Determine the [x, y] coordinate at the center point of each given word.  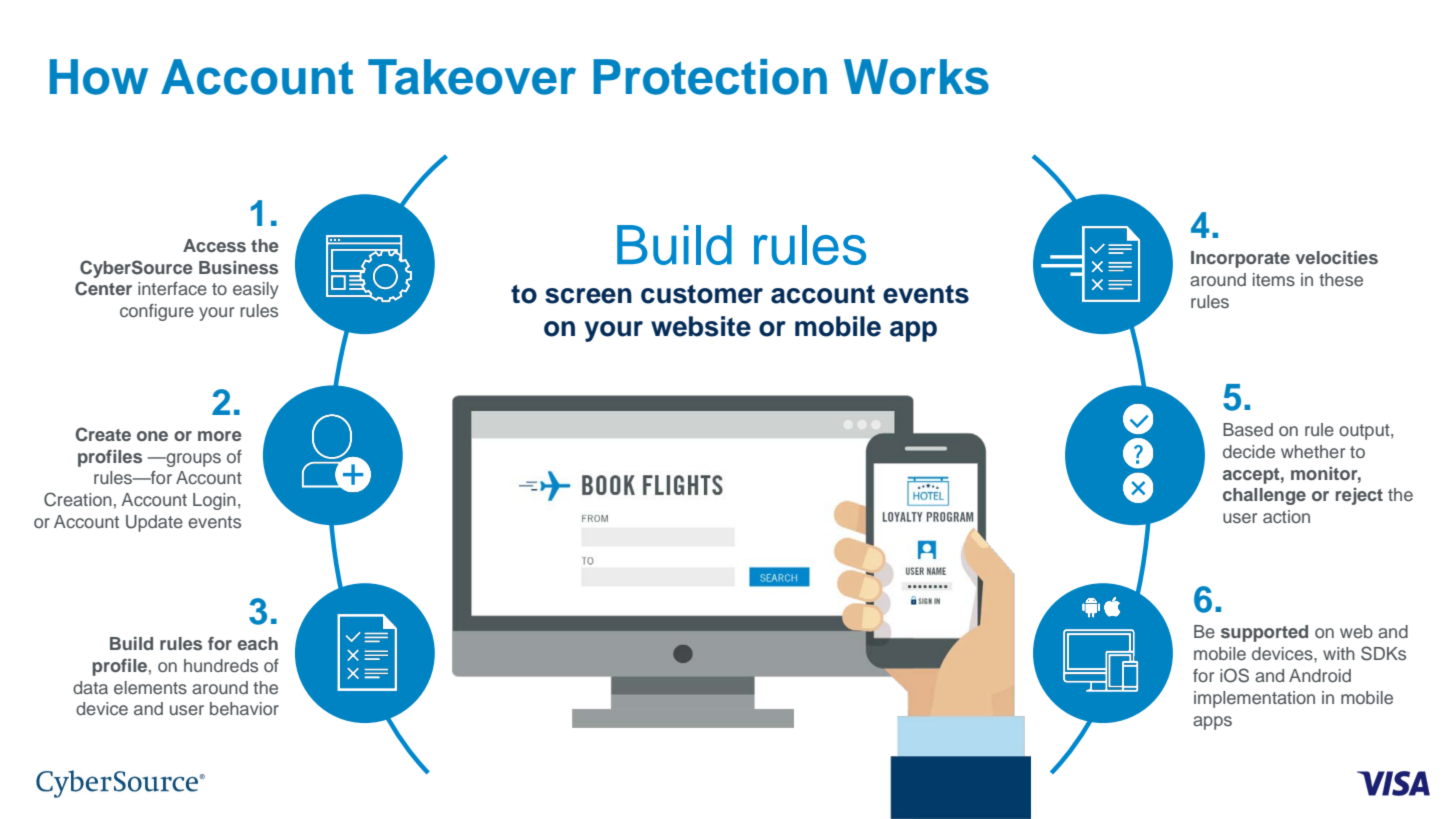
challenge [1264, 496]
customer [702, 294]
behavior [244, 708]
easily [256, 290]
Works [916, 77]
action [1286, 516]
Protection [710, 77]
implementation [1254, 699]
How [99, 77]
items [1274, 279]
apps [1212, 723]
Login [214, 501]
